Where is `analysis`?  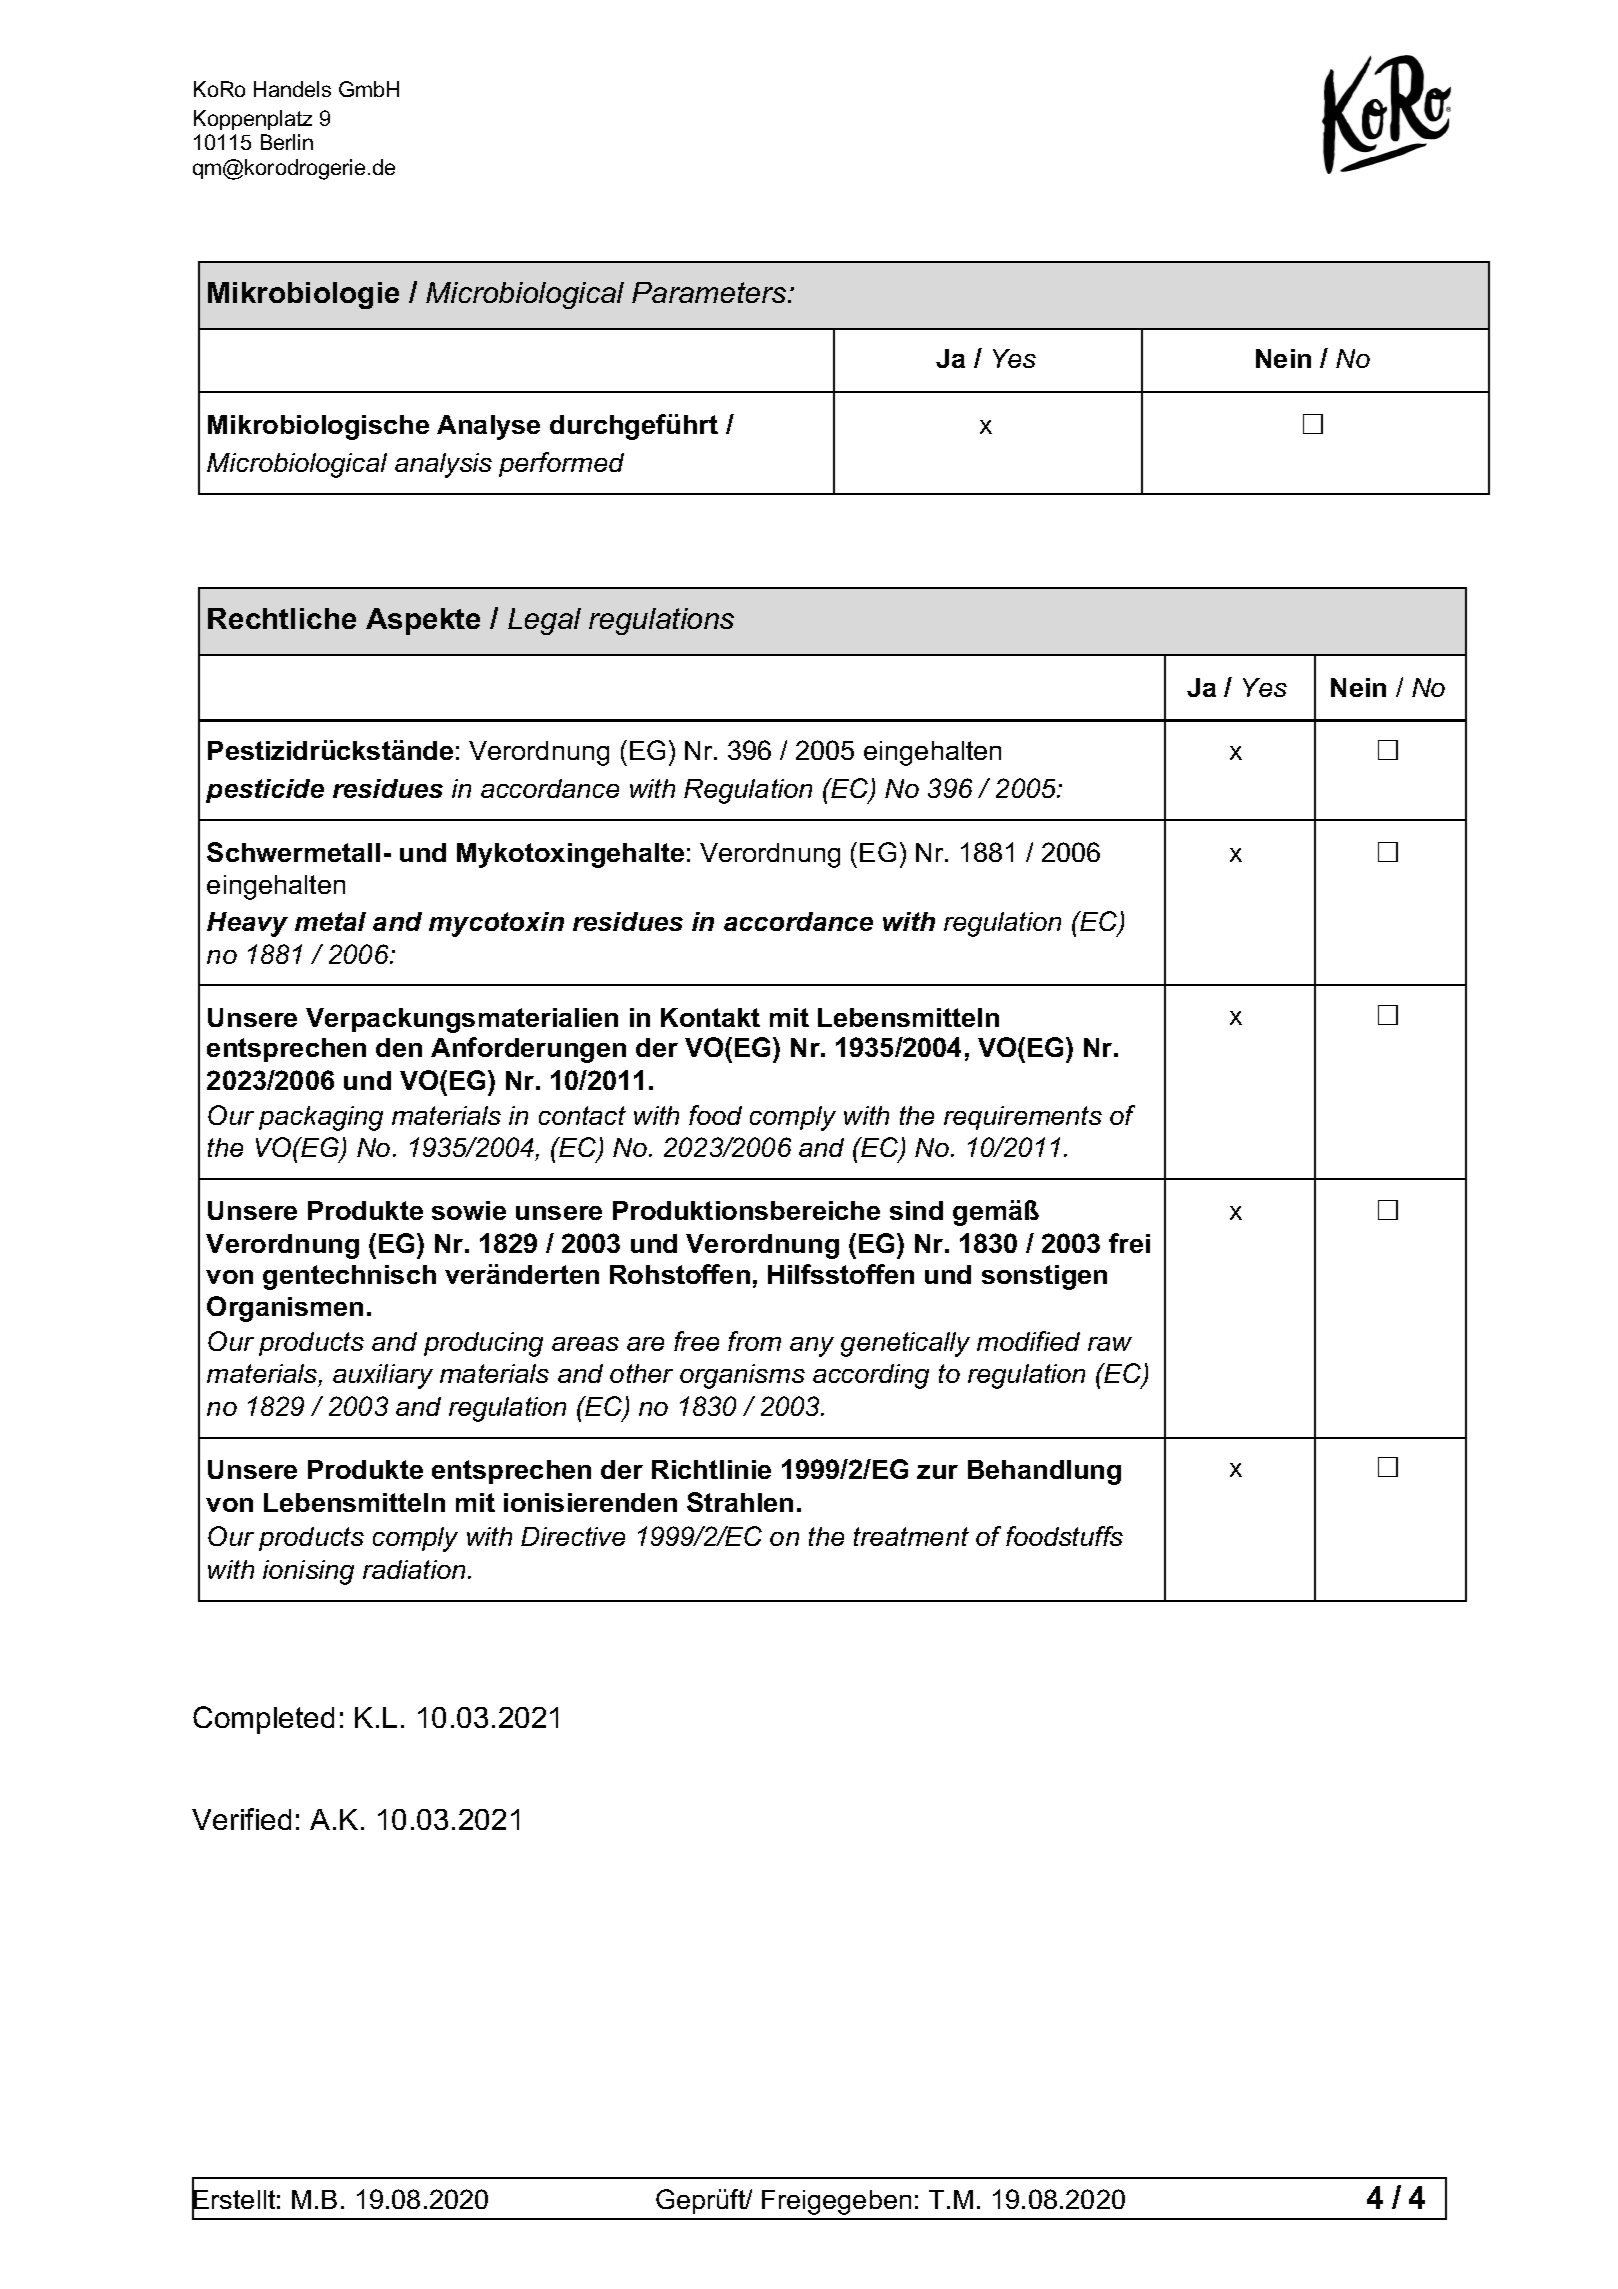 analysis is located at coordinates (443, 465).
